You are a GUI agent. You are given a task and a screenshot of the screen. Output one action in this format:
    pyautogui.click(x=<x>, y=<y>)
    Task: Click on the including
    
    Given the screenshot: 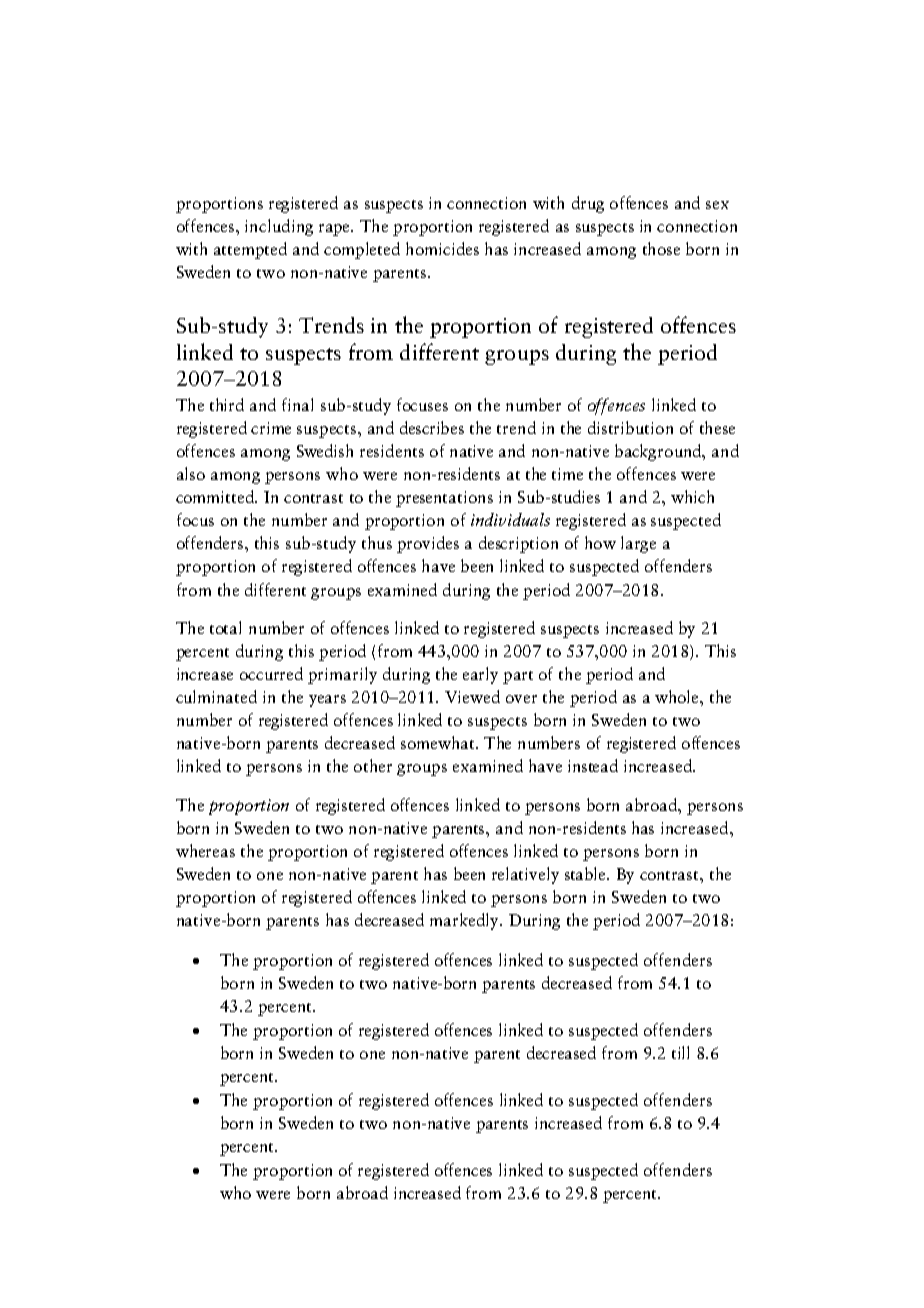 What is the action you would take?
    pyautogui.click(x=279, y=227)
